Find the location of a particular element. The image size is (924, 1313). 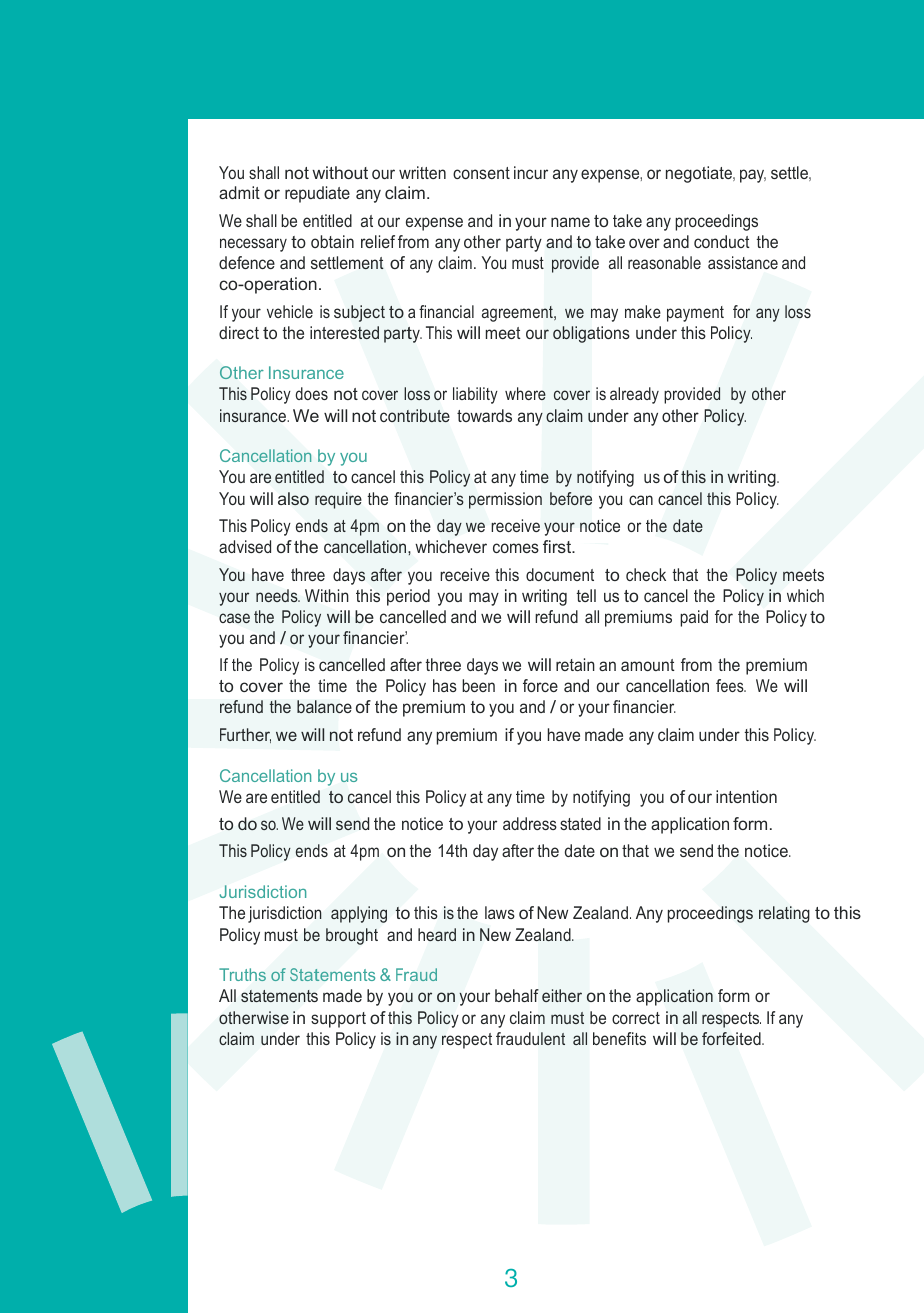

intention is located at coordinates (746, 796).
